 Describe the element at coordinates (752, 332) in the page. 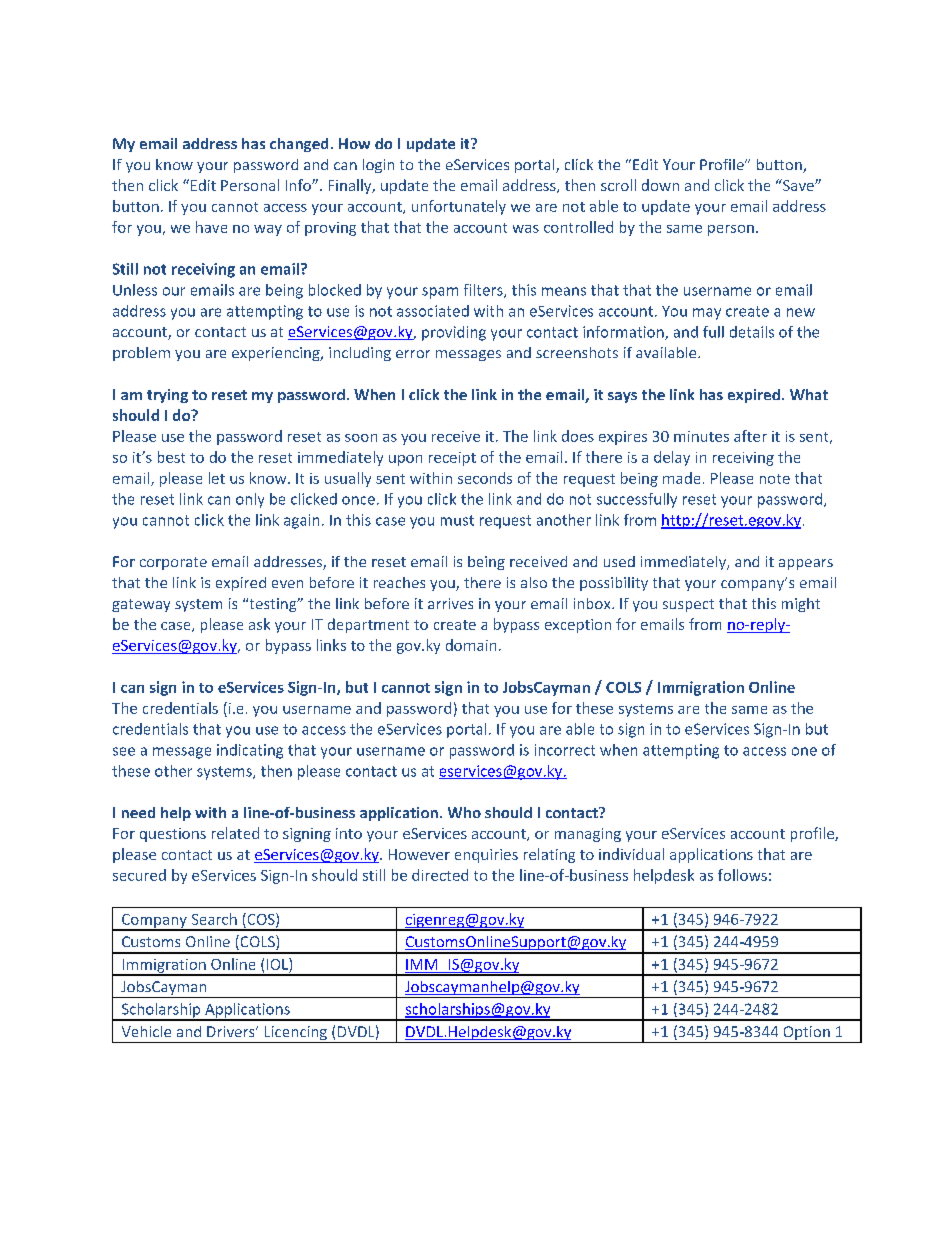

I see `details` at that location.
